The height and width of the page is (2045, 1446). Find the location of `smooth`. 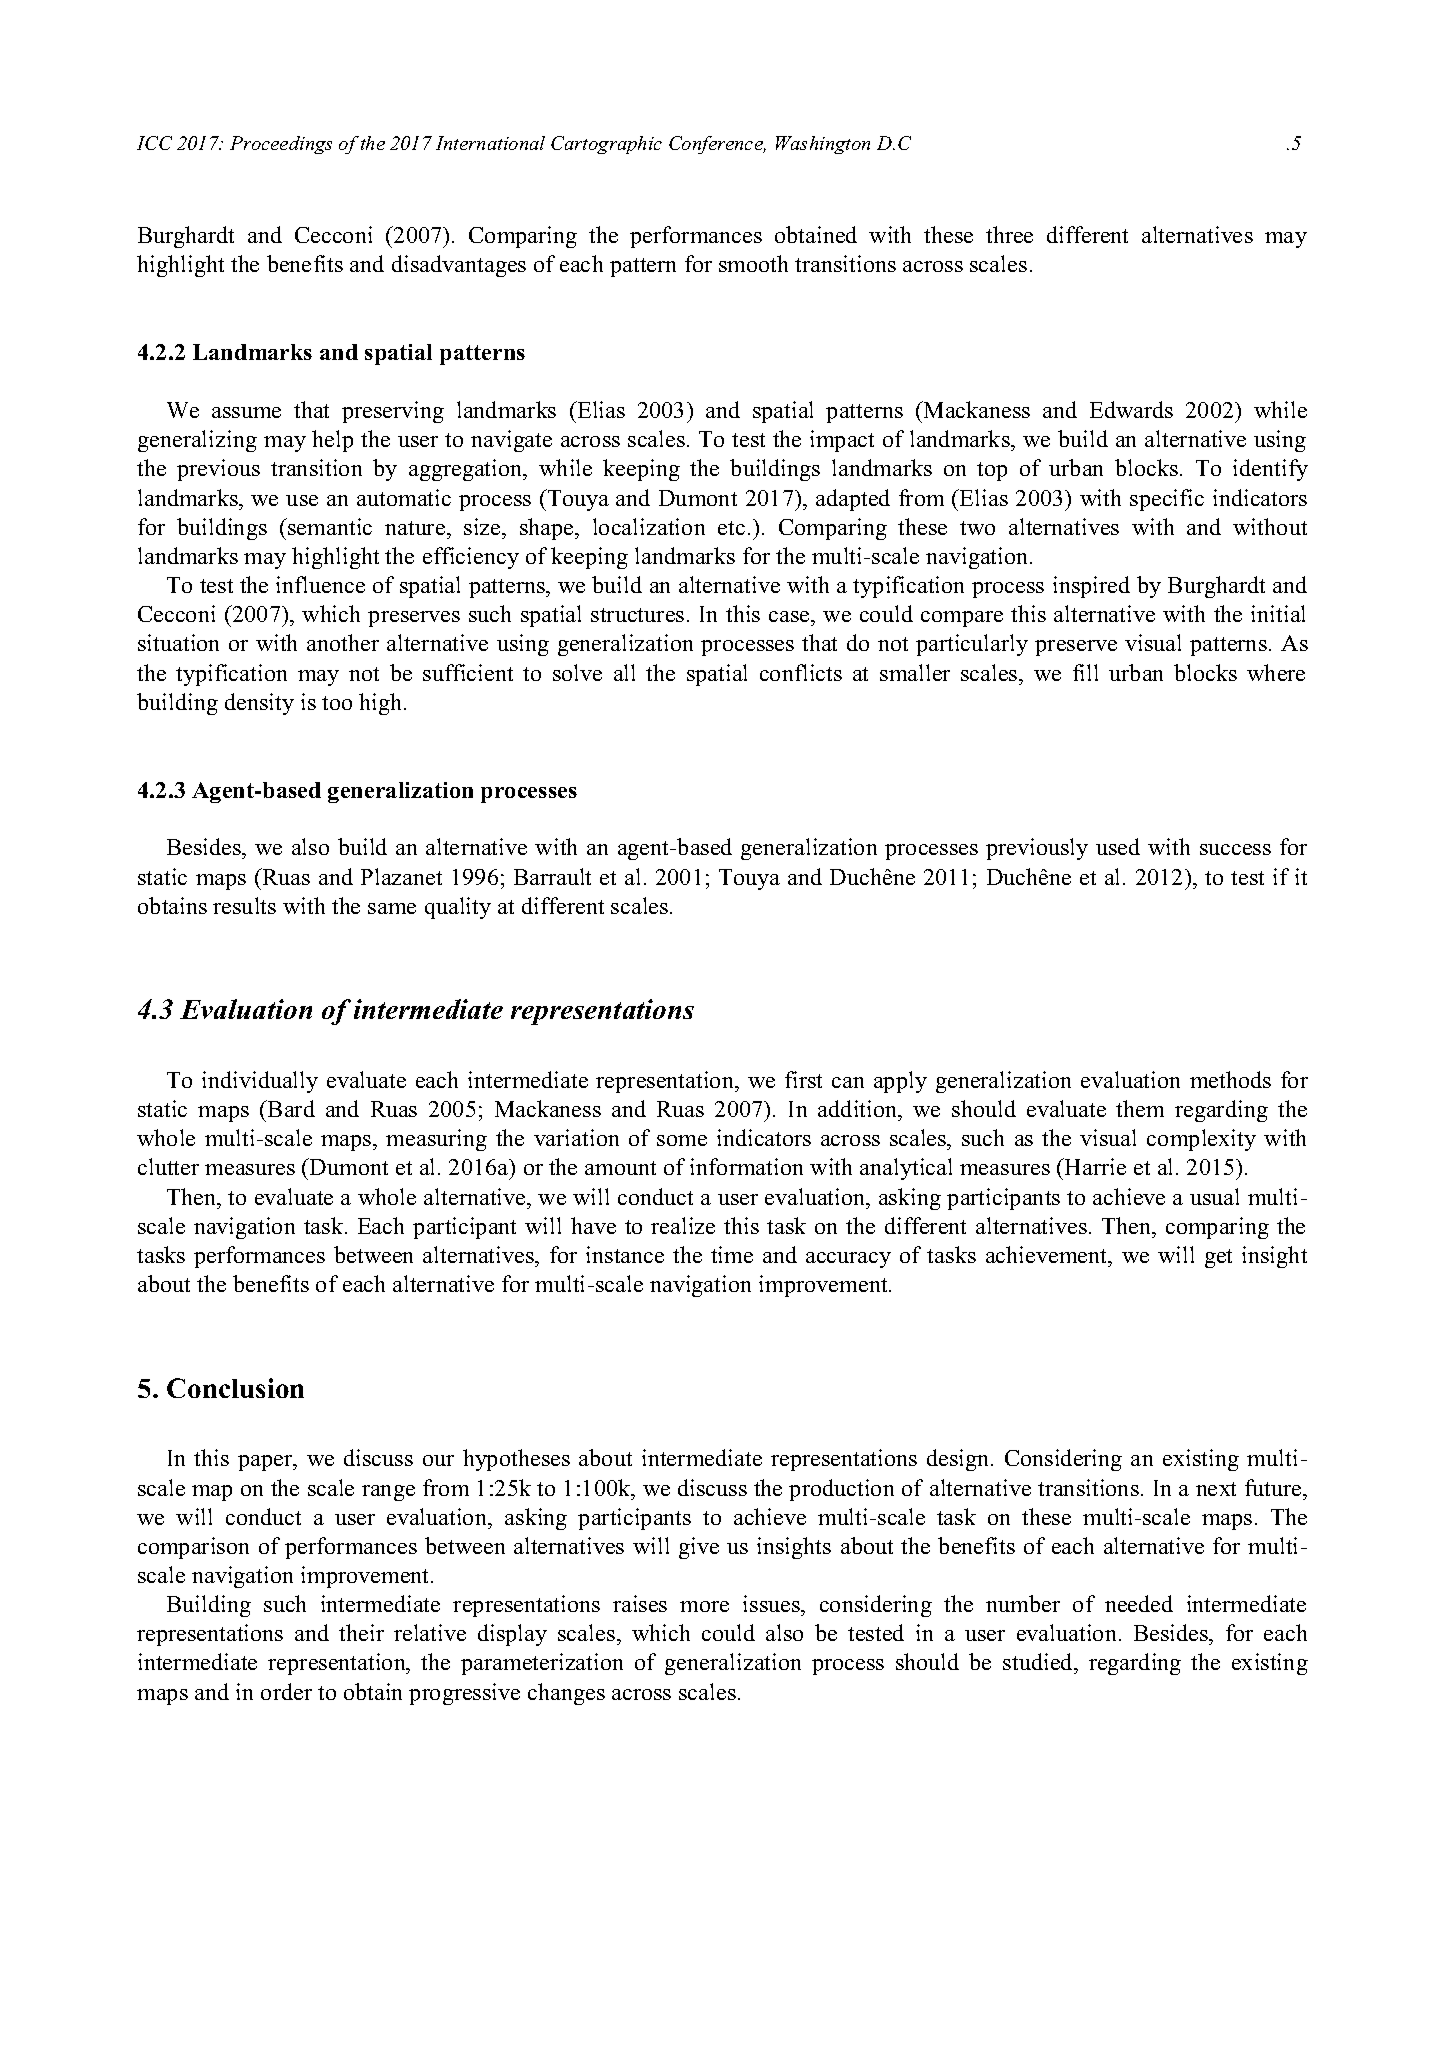

smooth is located at coordinates (753, 263).
